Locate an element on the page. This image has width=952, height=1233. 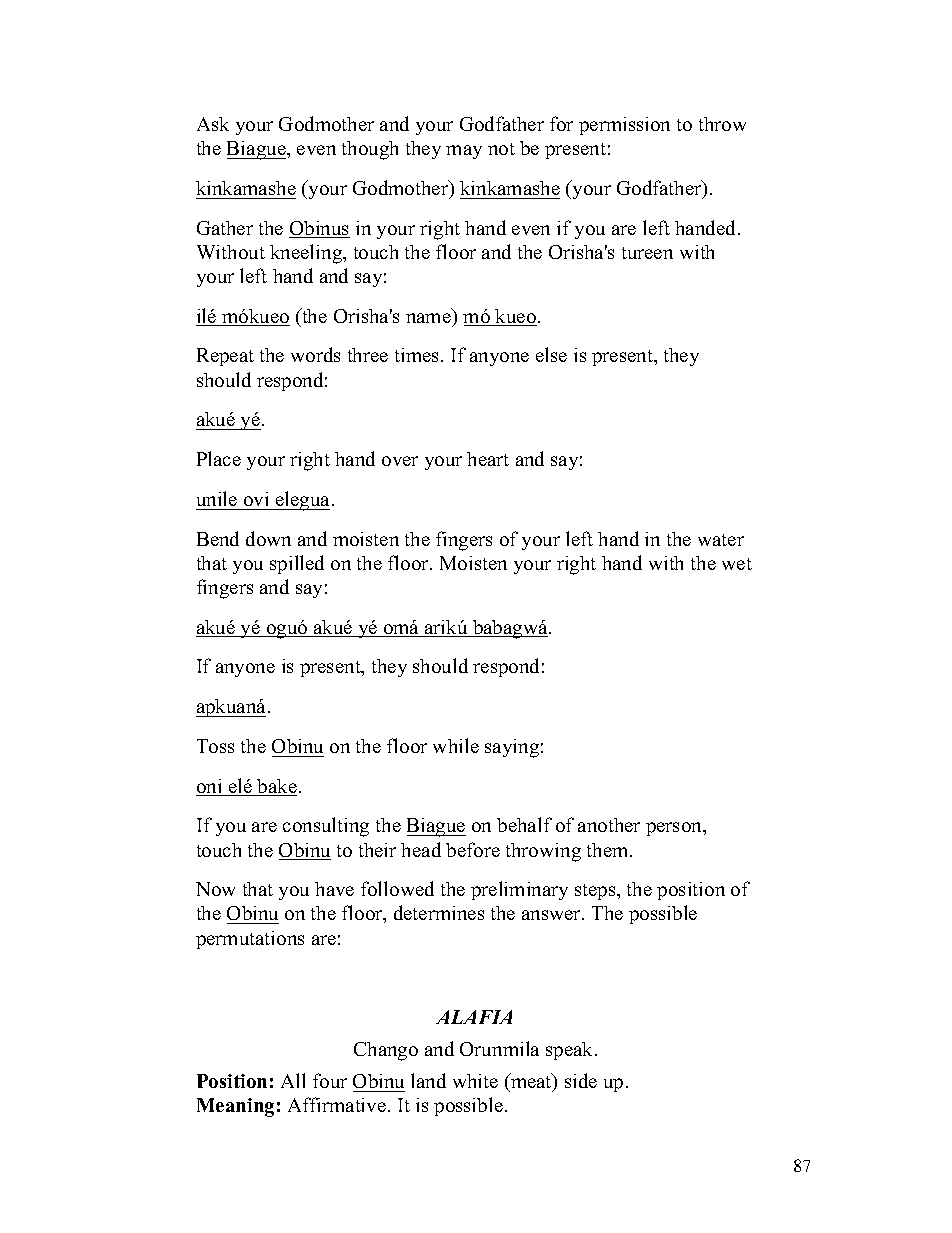
another is located at coordinates (609, 825).
